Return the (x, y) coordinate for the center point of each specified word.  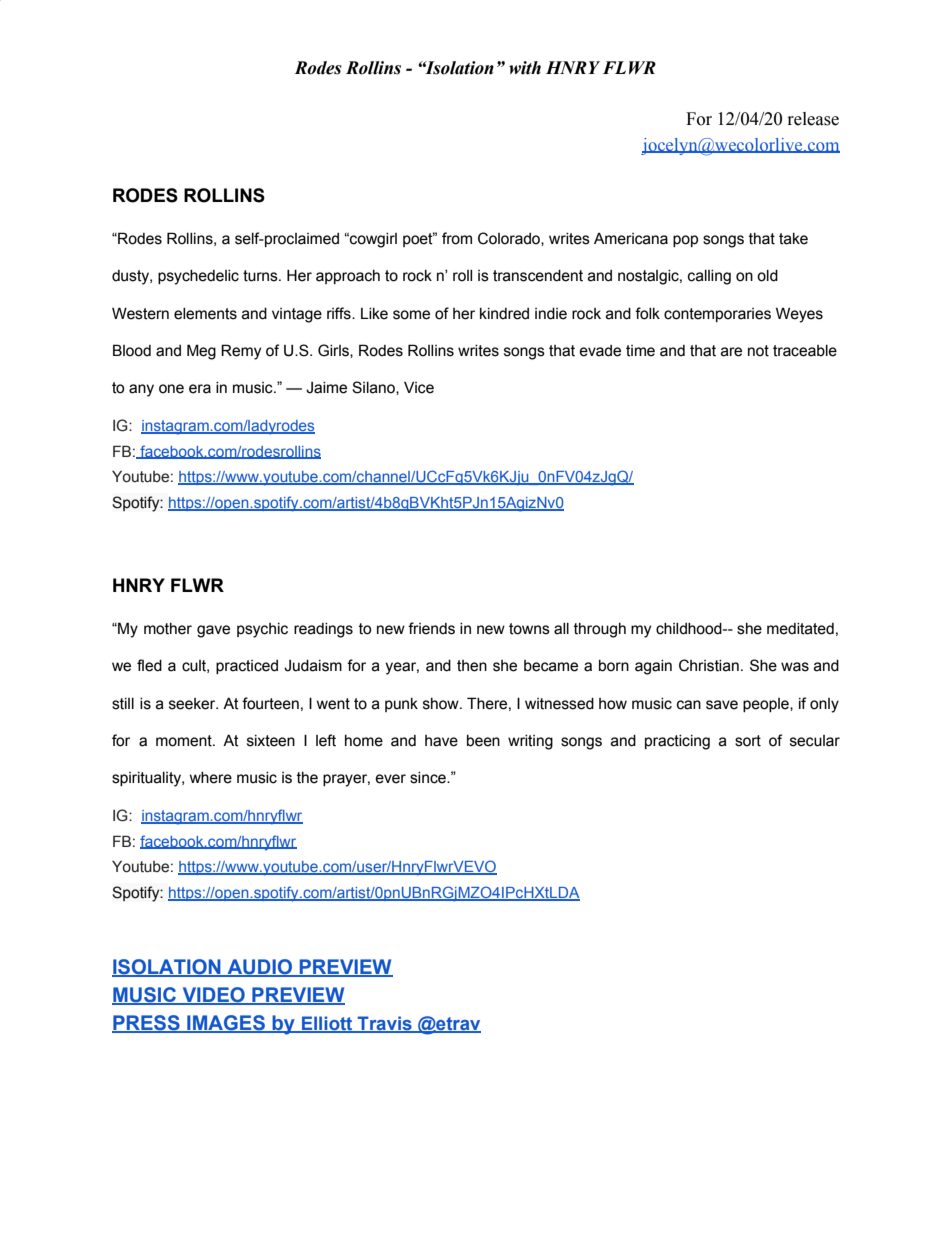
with (525, 68)
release (813, 119)
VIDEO (213, 996)
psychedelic (198, 277)
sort (748, 741)
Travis (385, 1024)
